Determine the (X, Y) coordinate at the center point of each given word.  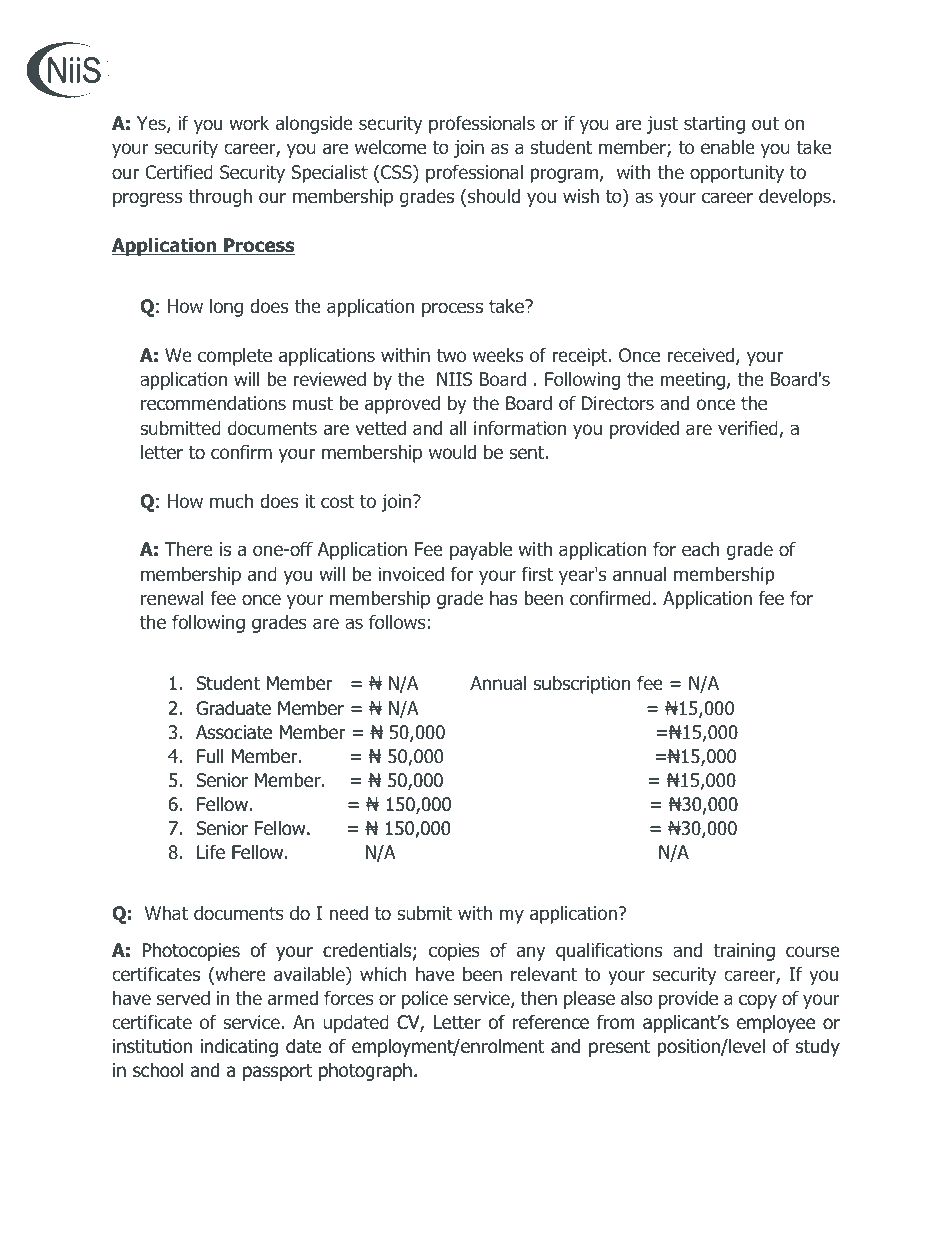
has (503, 598)
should (494, 196)
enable (728, 147)
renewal (172, 598)
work (249, 123)
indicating (239, 1047)
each (701, 549)
